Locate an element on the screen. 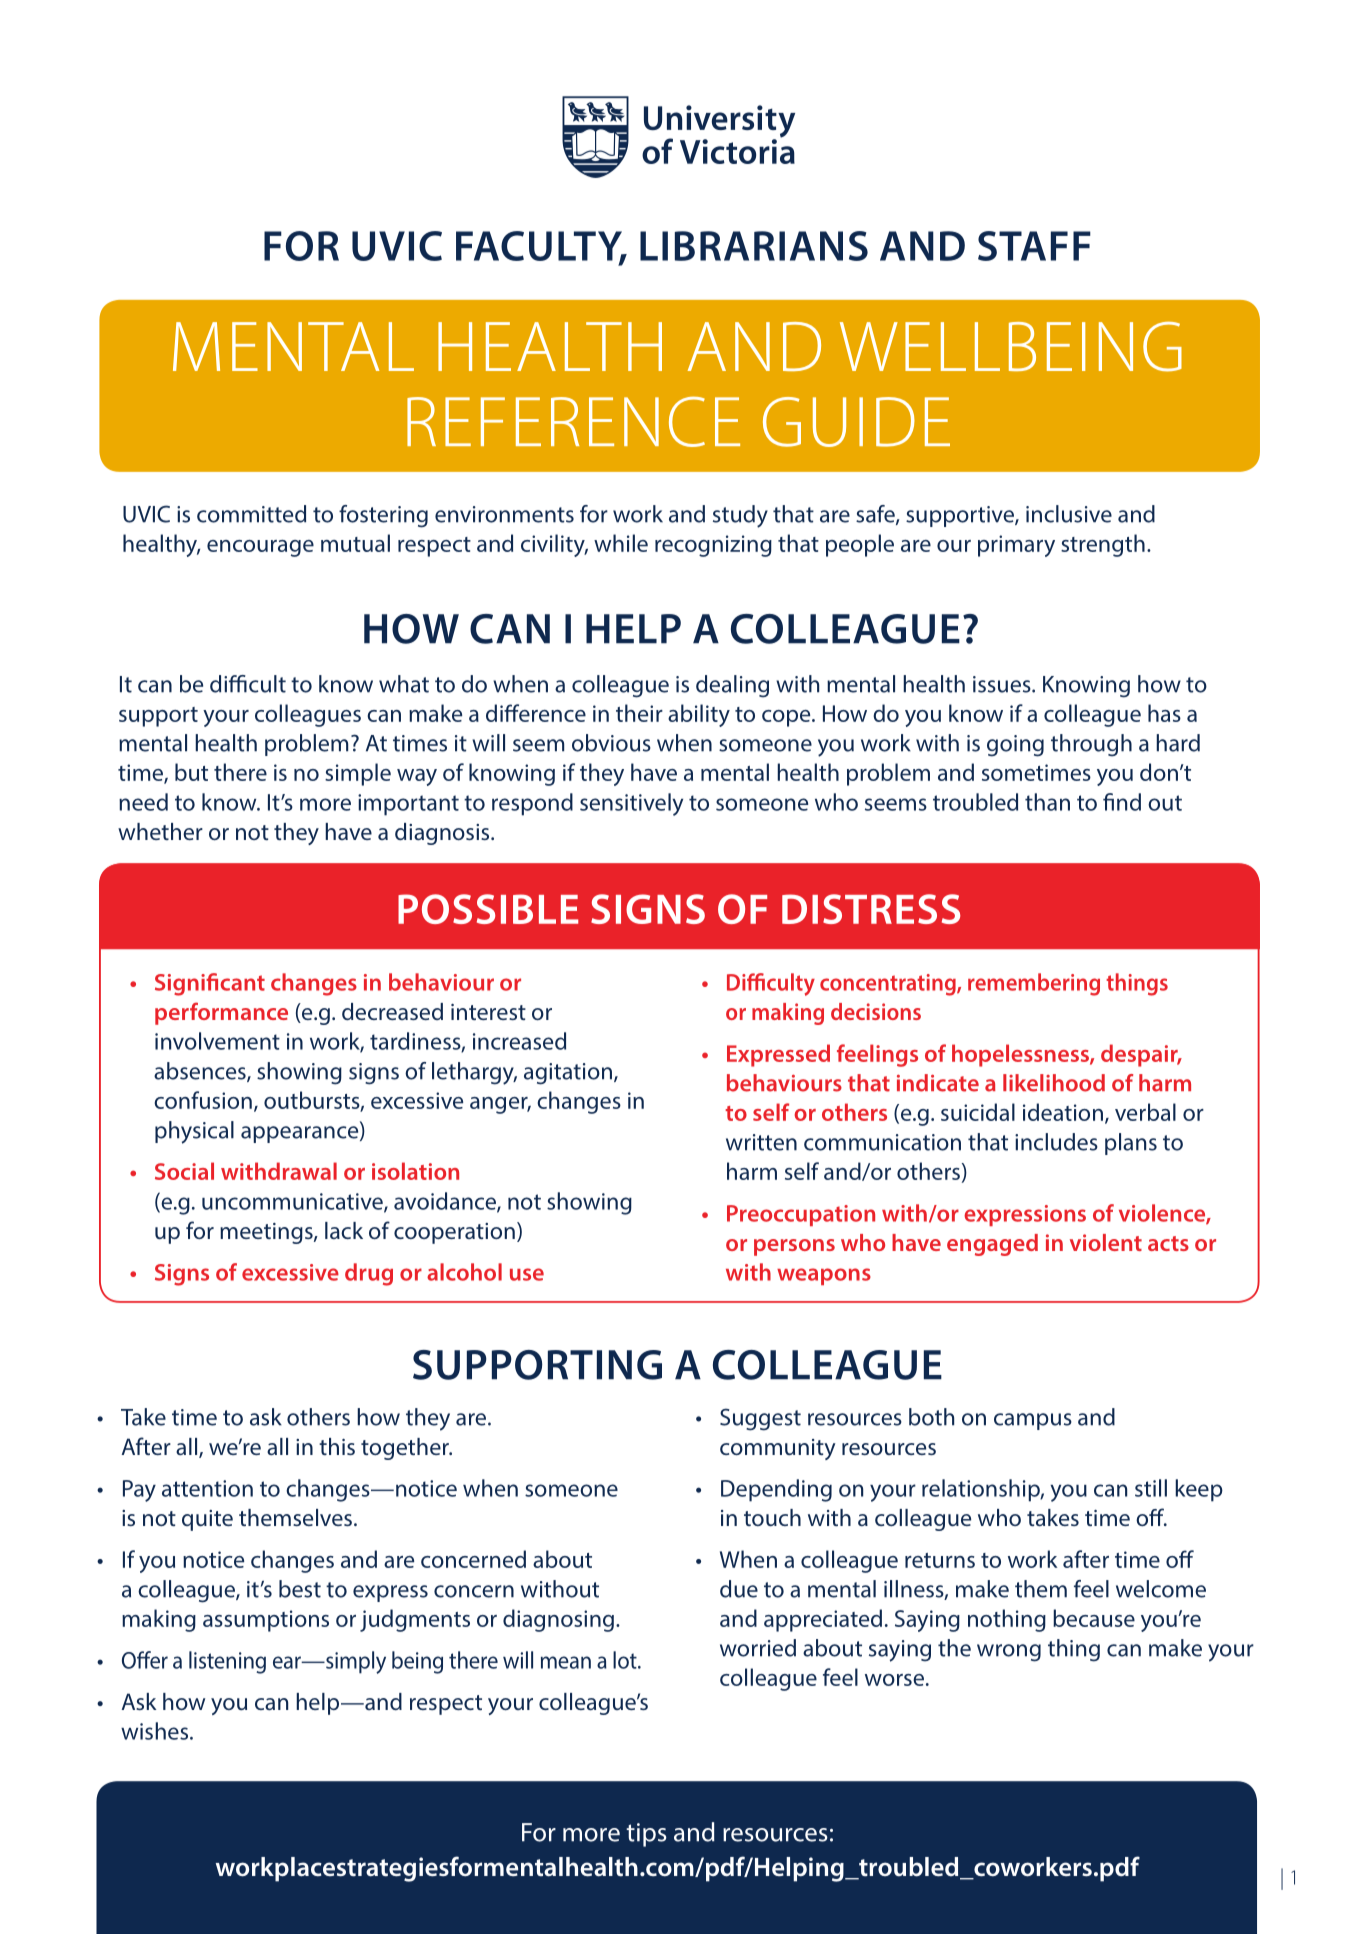 This screenshot has height=1934, width=1354. LIBRARIANS is located at coordinates (754, 246).
